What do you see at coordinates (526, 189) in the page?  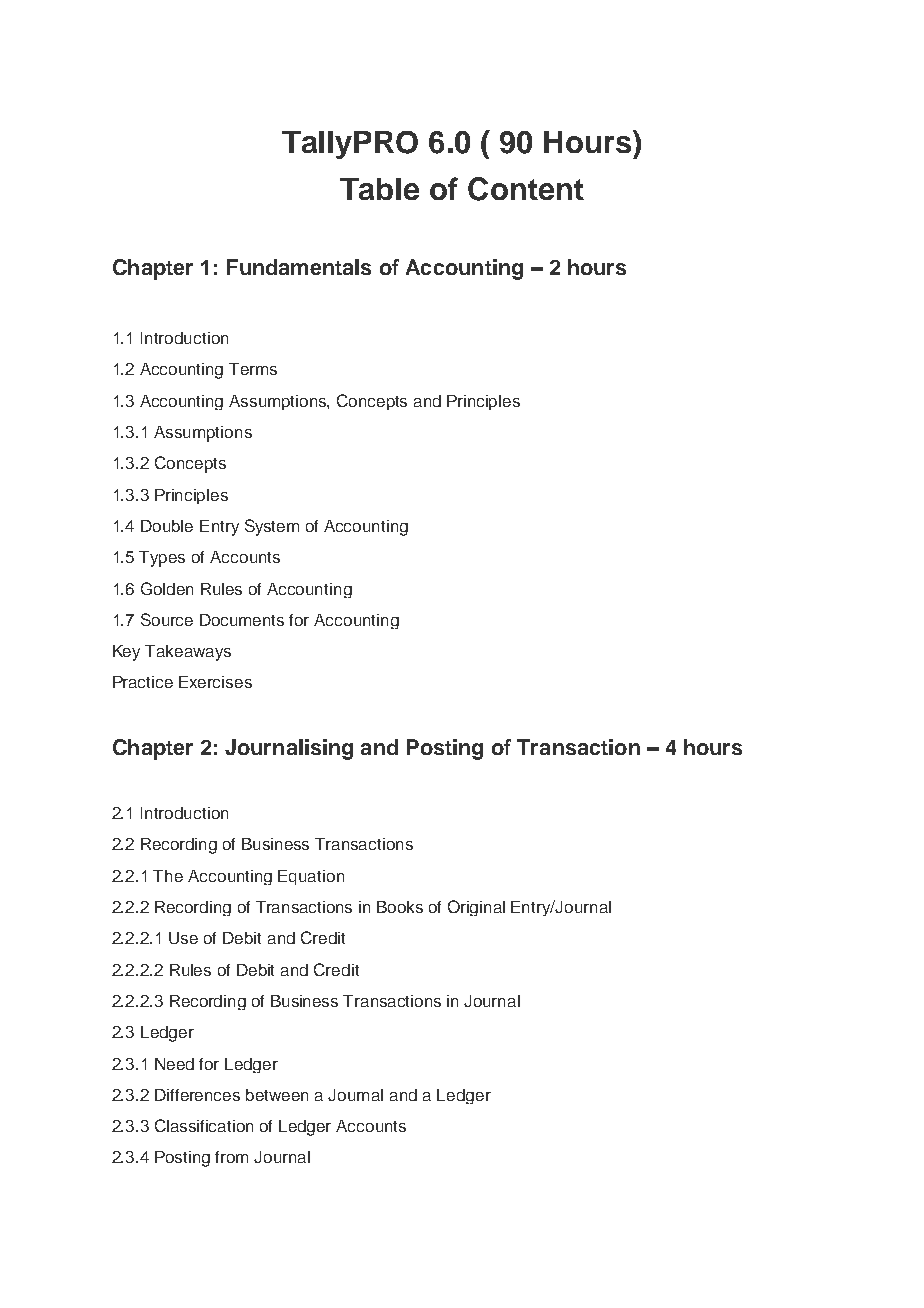 I see `Content` at bounding box center [526, 189].
